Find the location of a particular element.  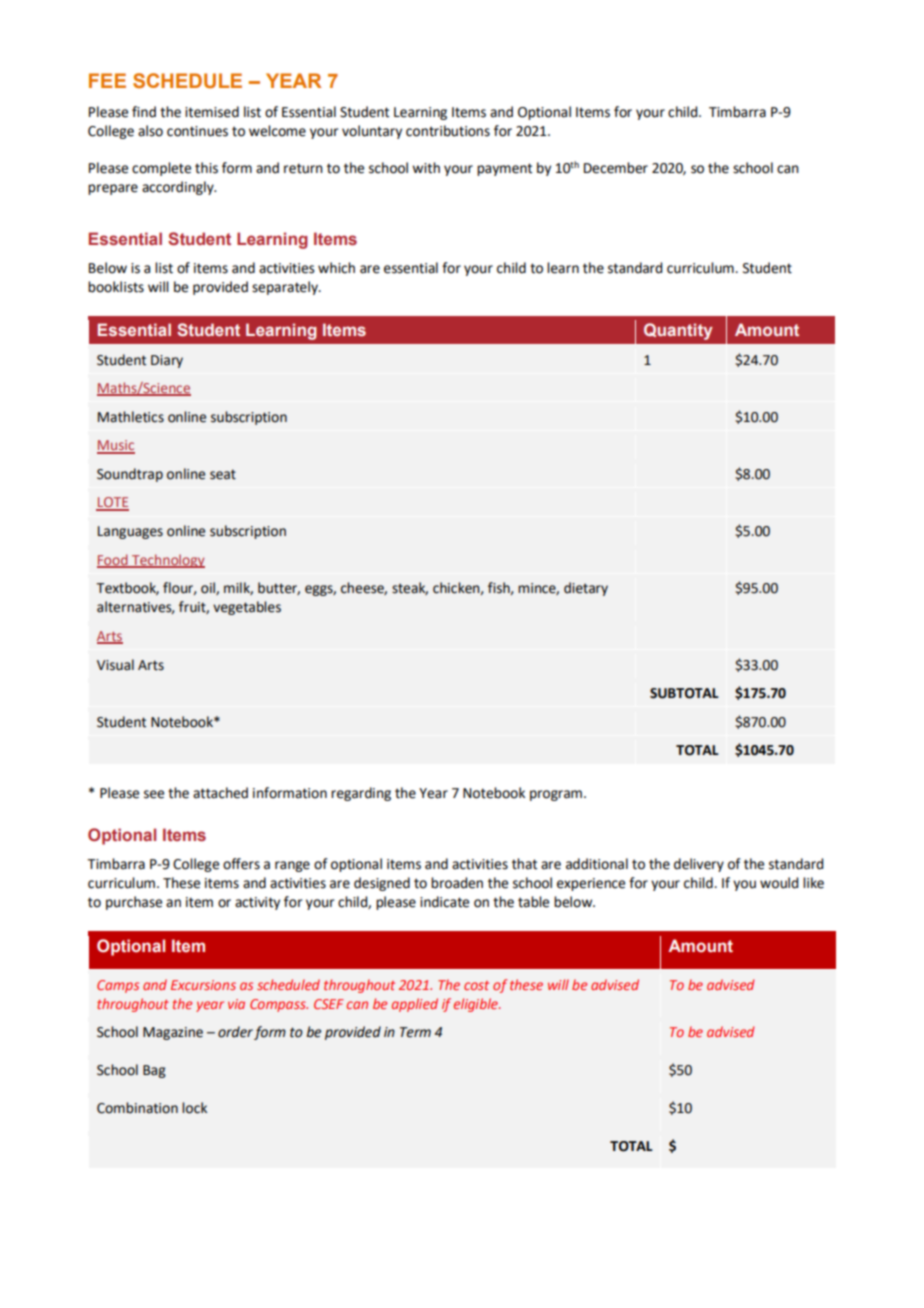

oil is located at coordinates (209, 588).
